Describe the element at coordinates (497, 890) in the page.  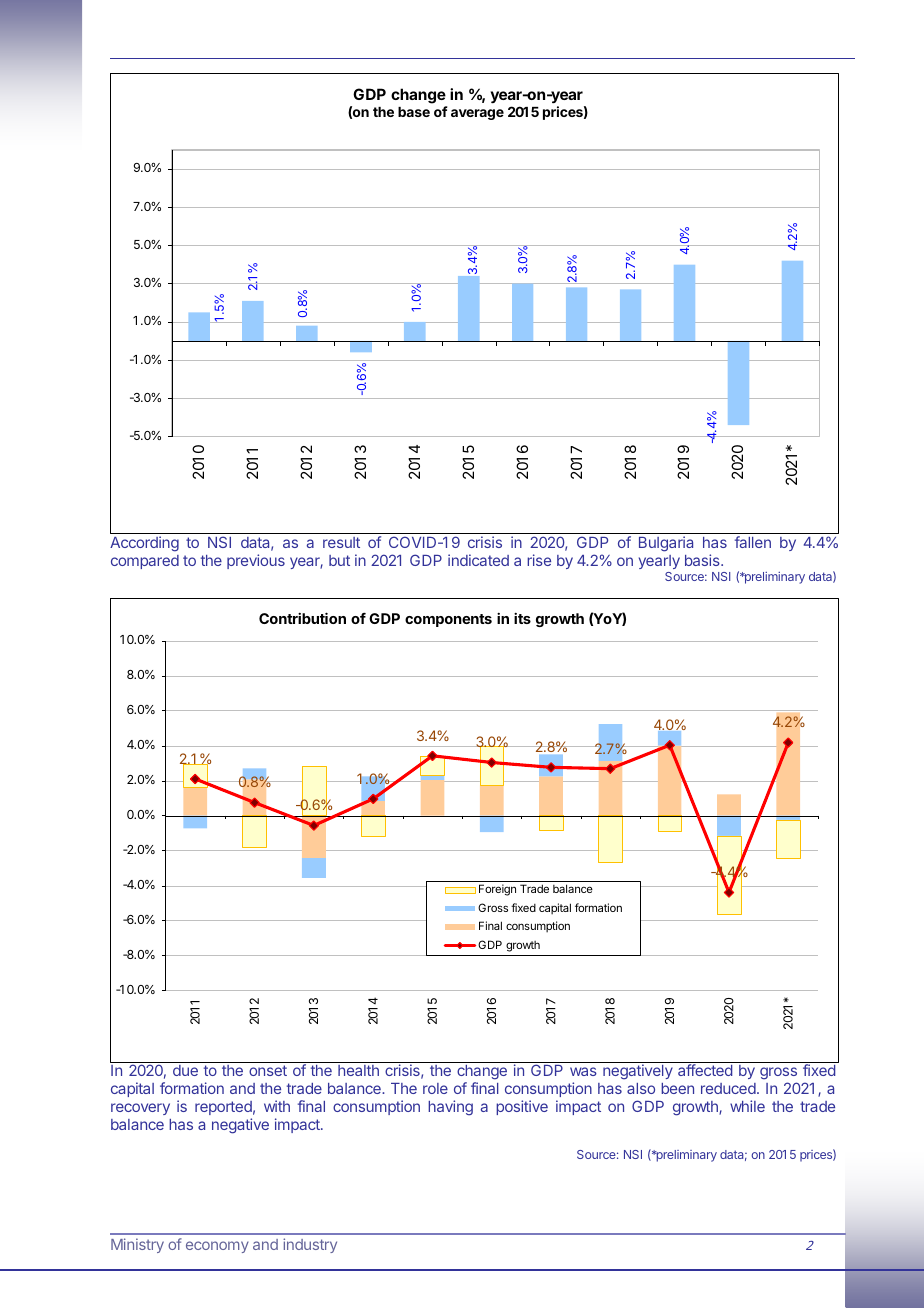
I see `Foreign` at that location.
